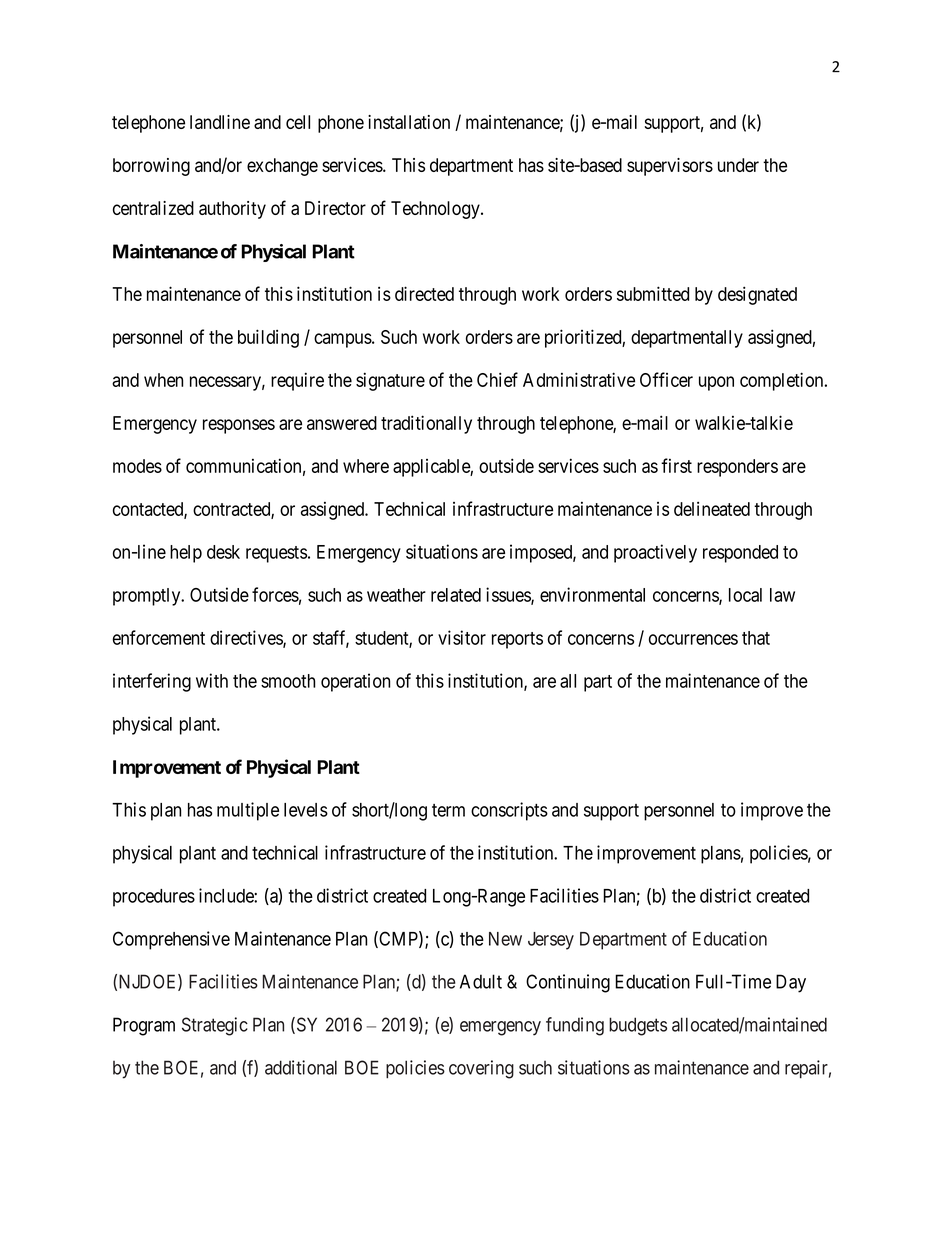 The height and width of the document is (1233, 952). Describe the element at coordinates (215, 1026) in the document. I see `Strategic` at that location.
